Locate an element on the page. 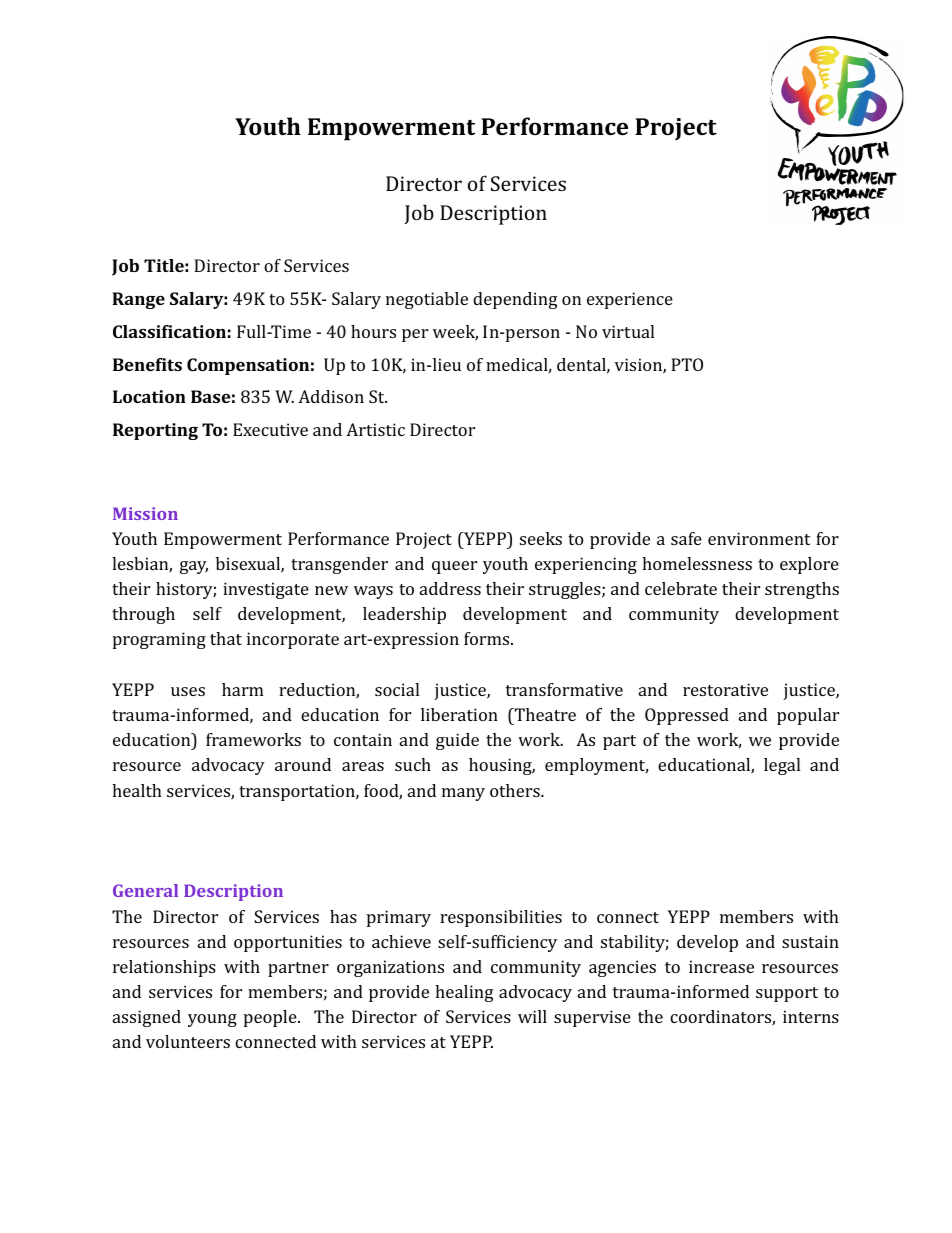 This page has width=952, height=1233. PTO is located at coordinates (687, 364).
